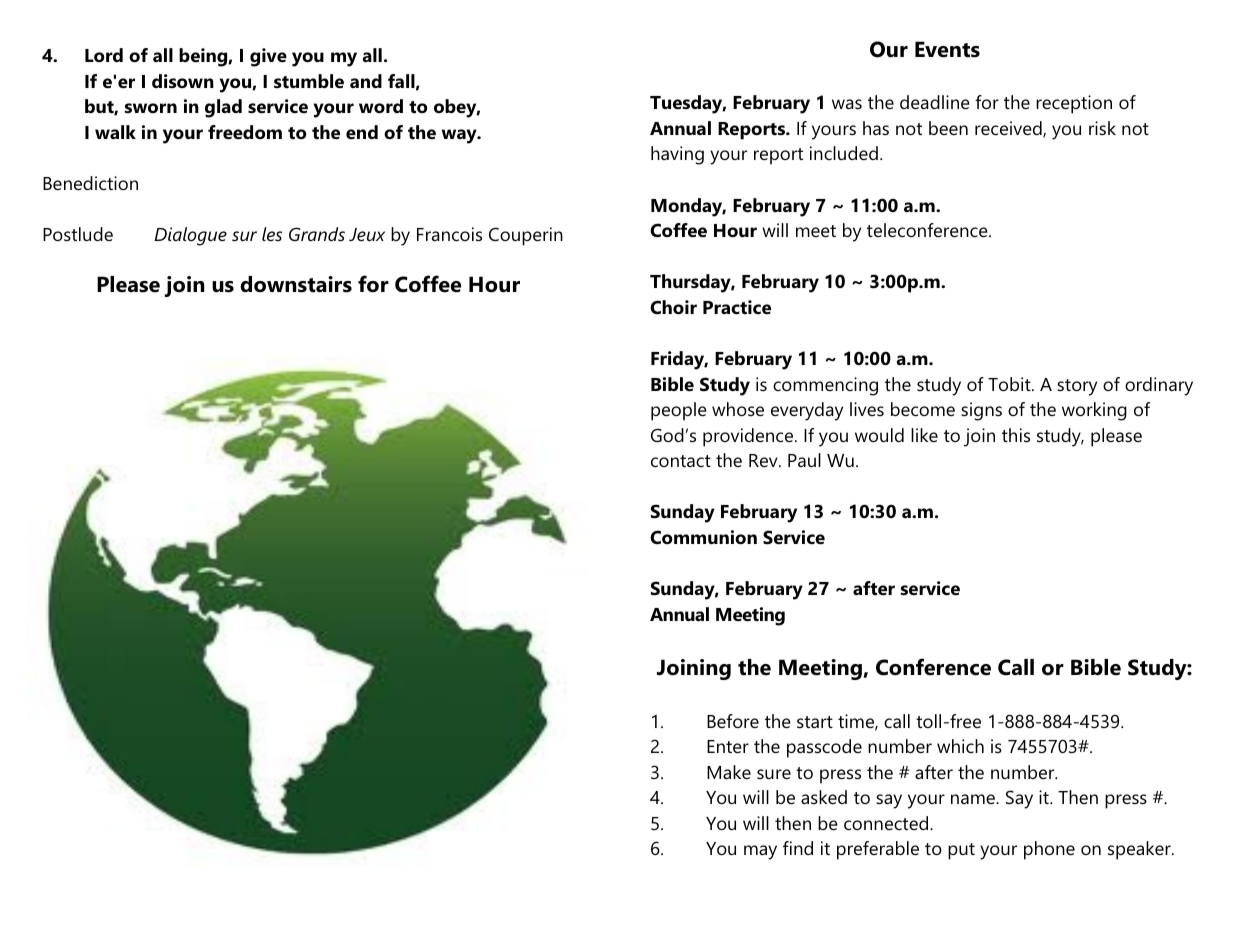  What do you see at coordinates (673, 307) in the screenshot?
I see `Choir` at bounding box center [673, 307].
